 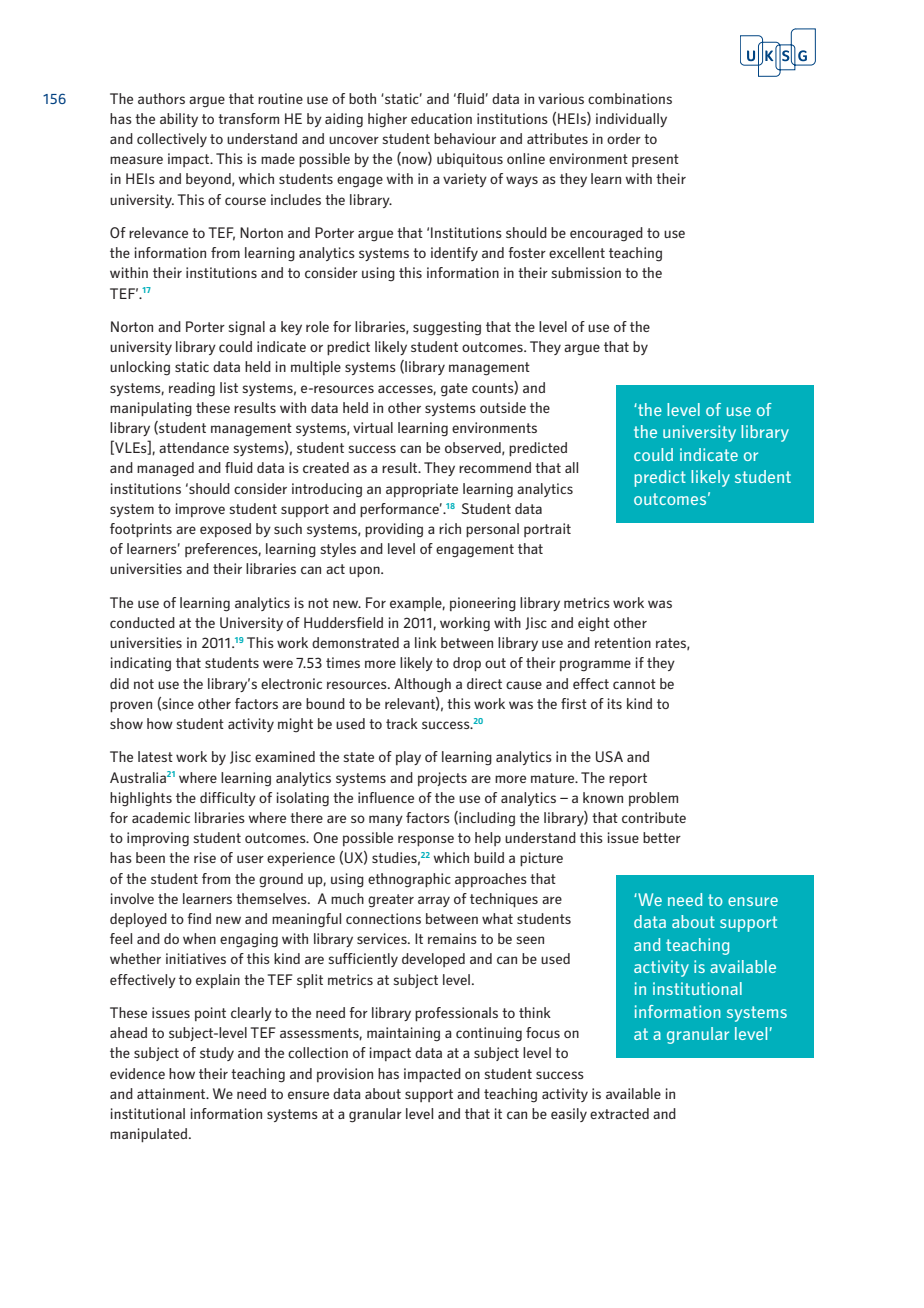 I want to click on attainment, so click(x=172, y=1093).
